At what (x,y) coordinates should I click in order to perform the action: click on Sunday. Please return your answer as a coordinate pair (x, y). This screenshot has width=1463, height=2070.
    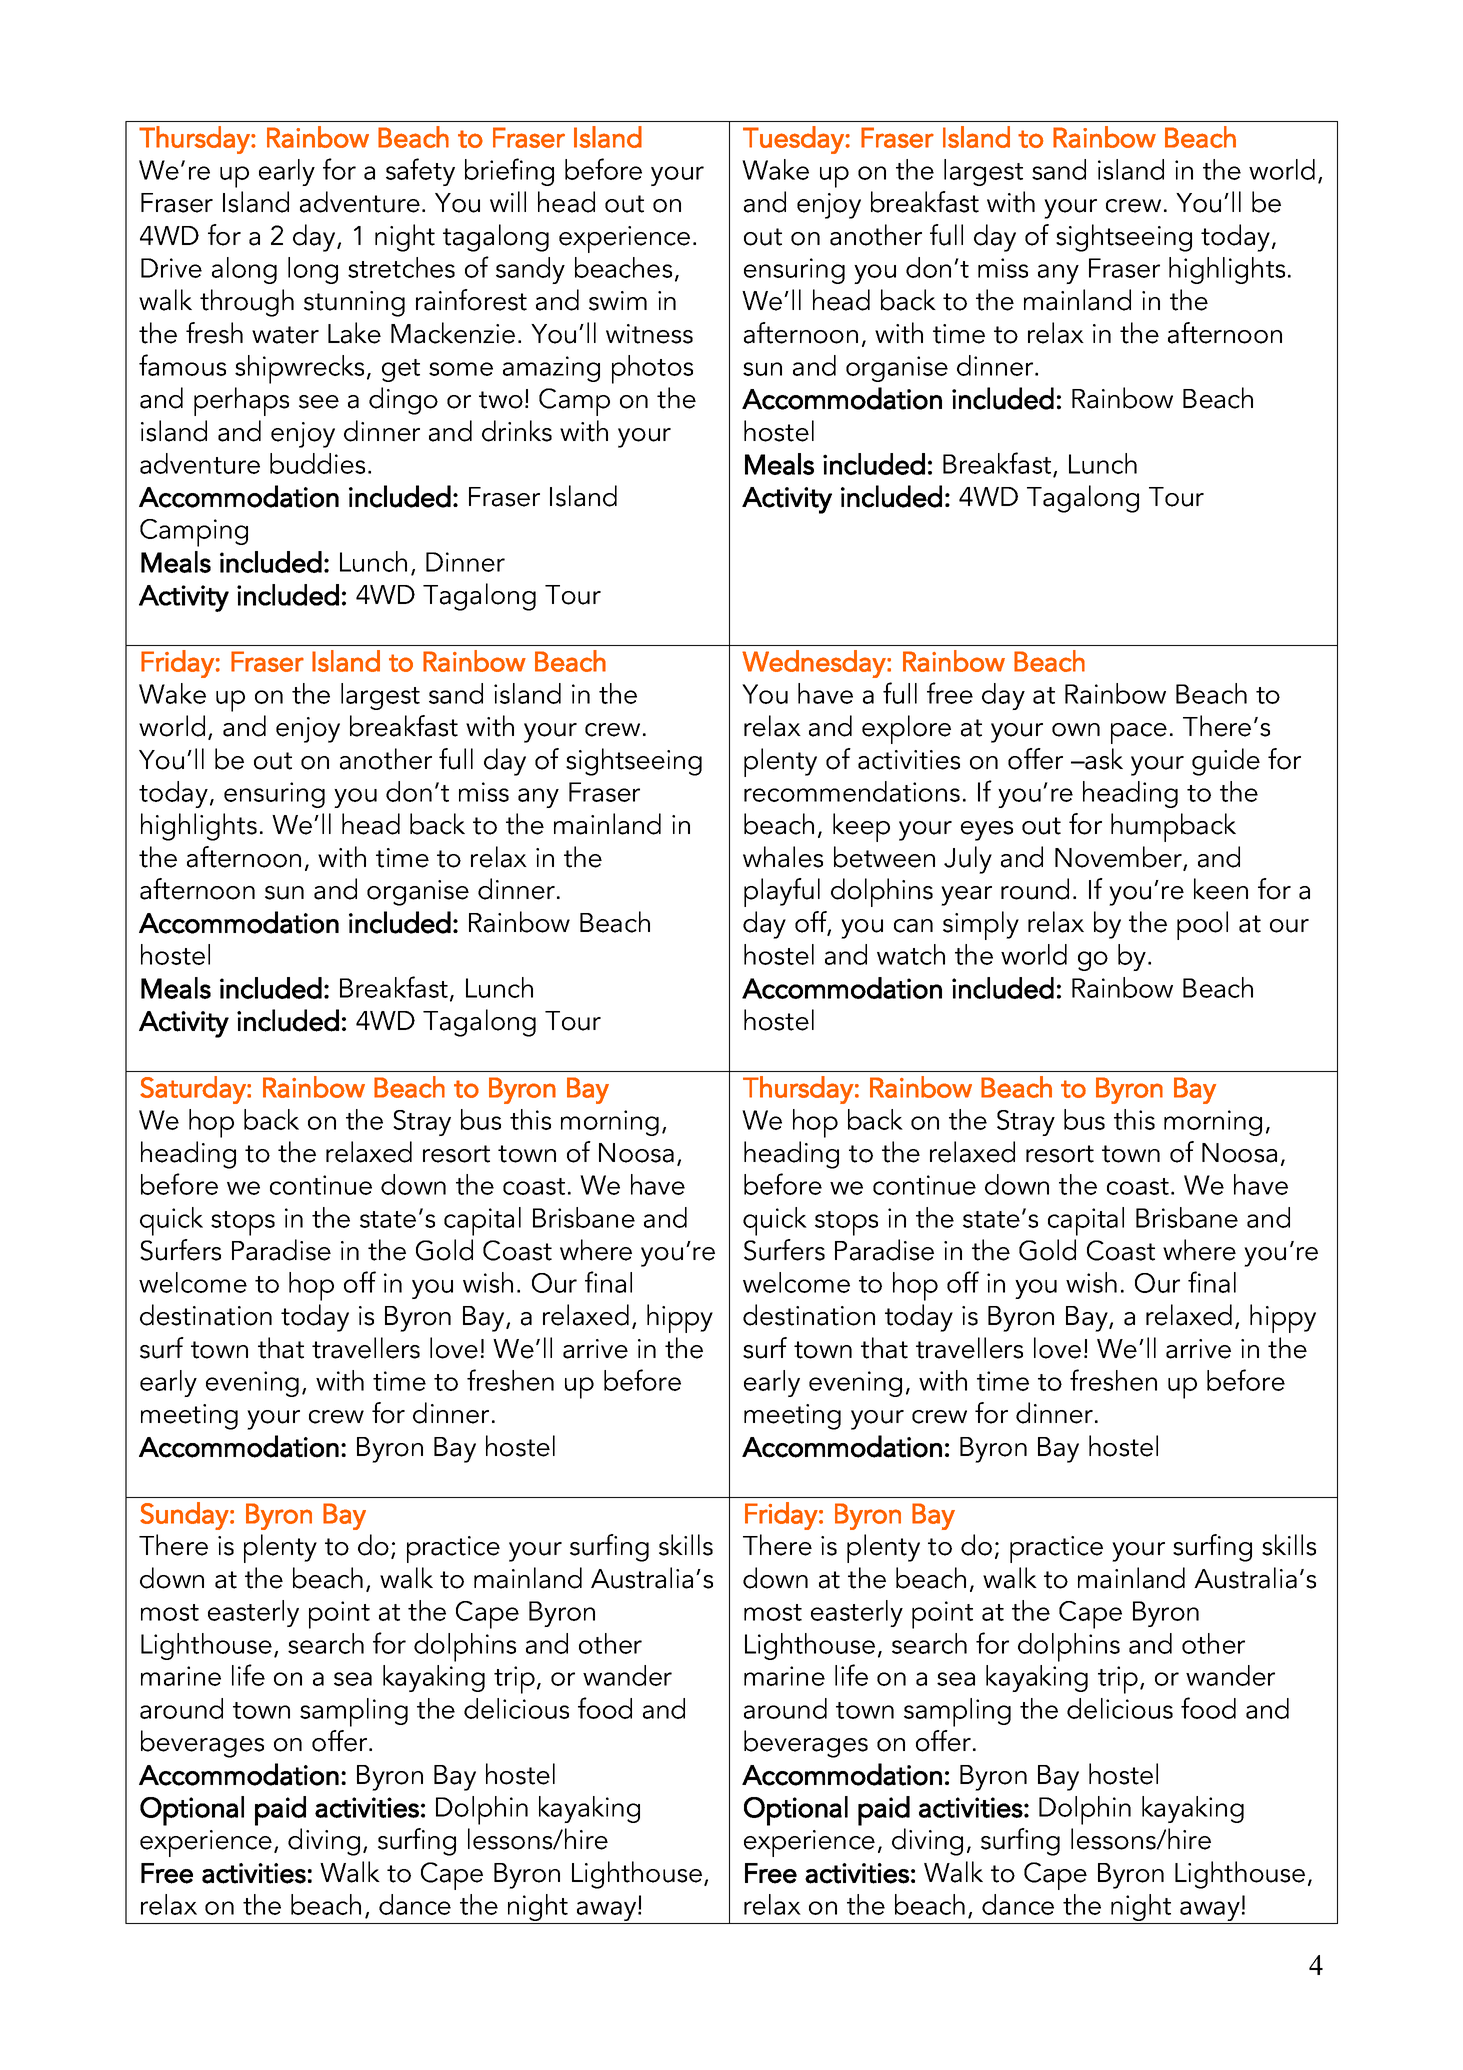
    Looking at the image, I should click on (185, 1516).
